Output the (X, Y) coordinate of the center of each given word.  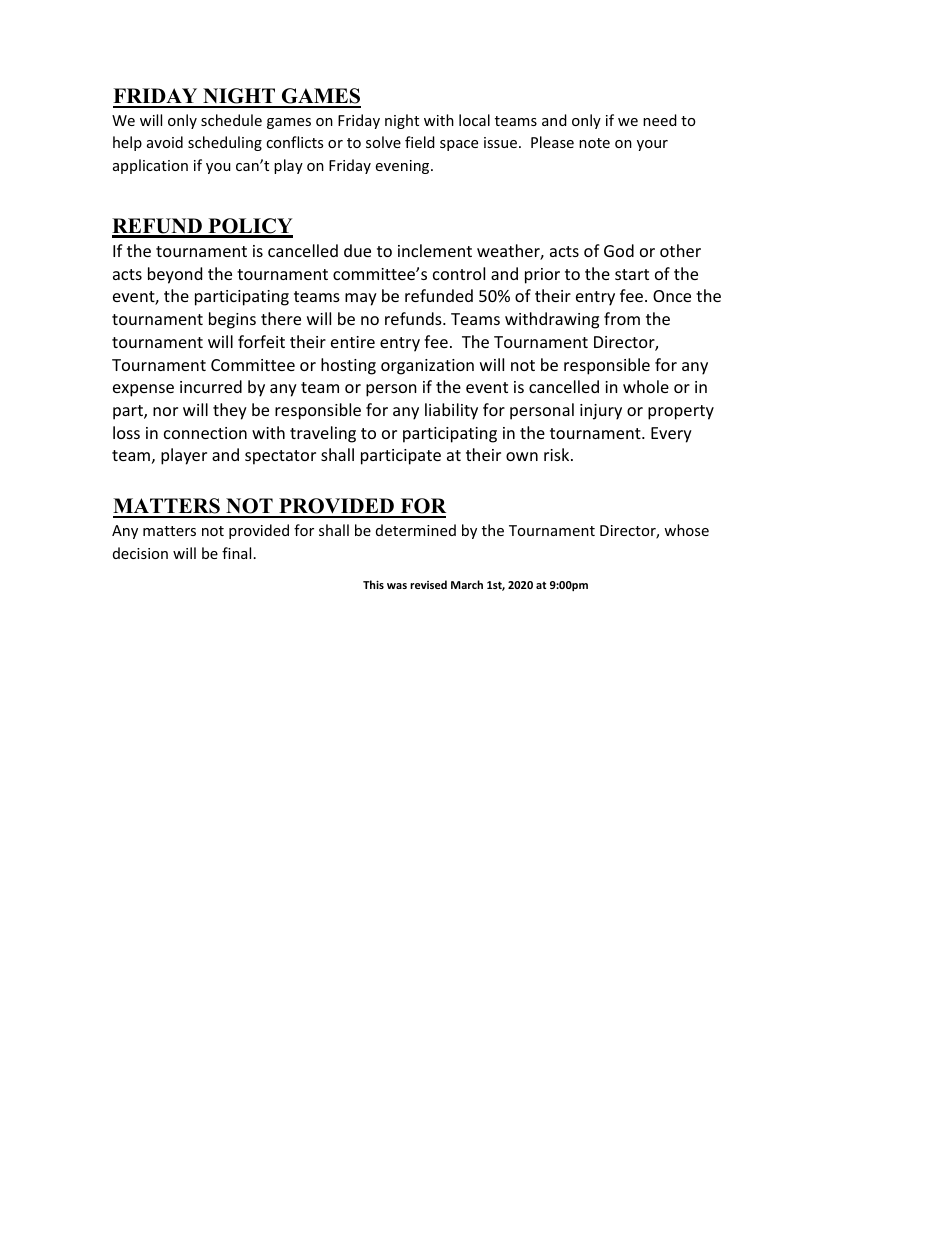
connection (205, 433)
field (420, 142)
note (594, 143)
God (619, 250)
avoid (165, 142)
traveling (323, 434)
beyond (175, 275)
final (236, 553)
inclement (435, 250)
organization (427, 367)
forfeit (261, 341)
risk (558, 454)
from (622, 318)
